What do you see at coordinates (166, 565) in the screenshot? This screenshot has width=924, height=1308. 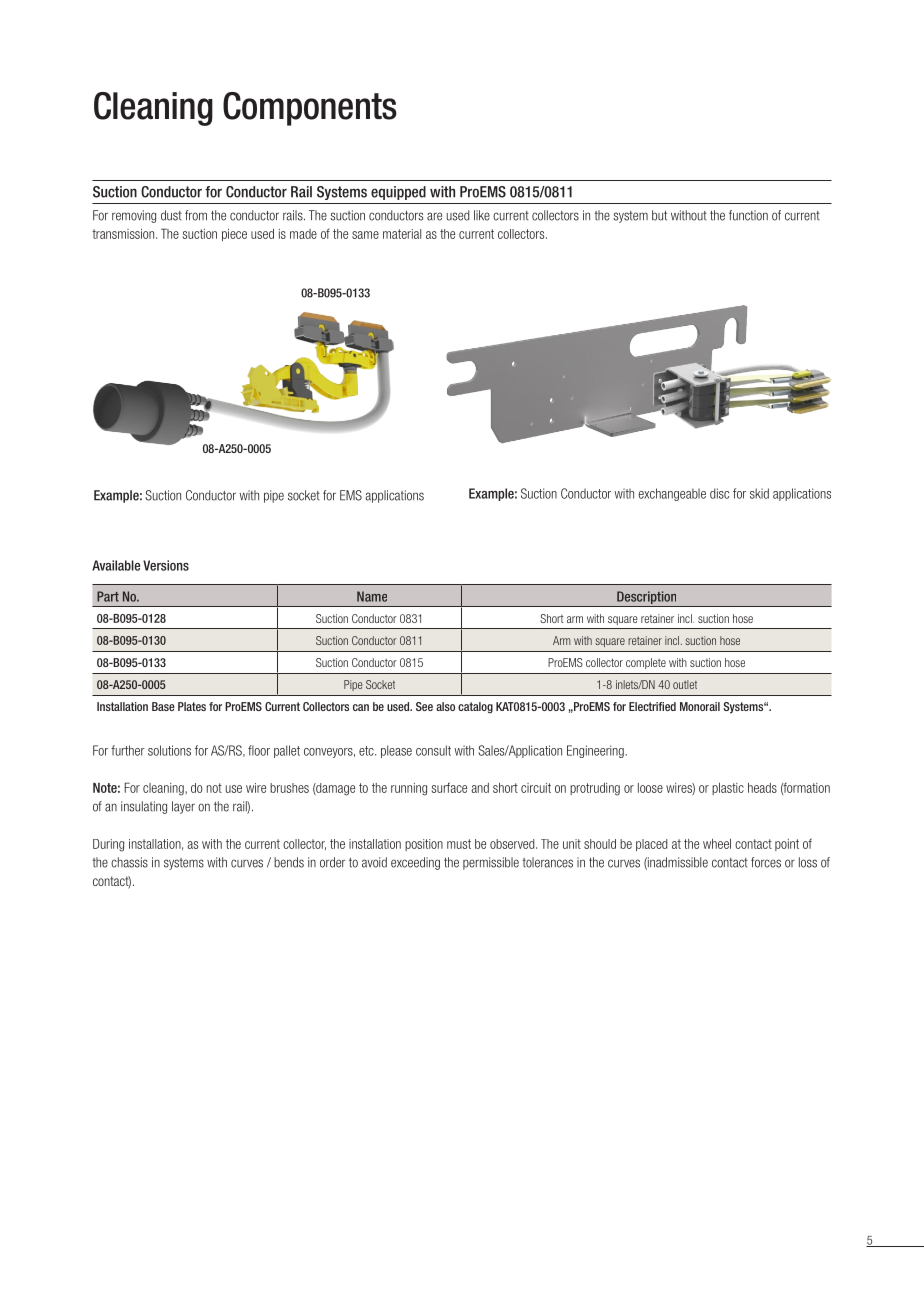 I see `Versions` at bounding box center [166, 565].
